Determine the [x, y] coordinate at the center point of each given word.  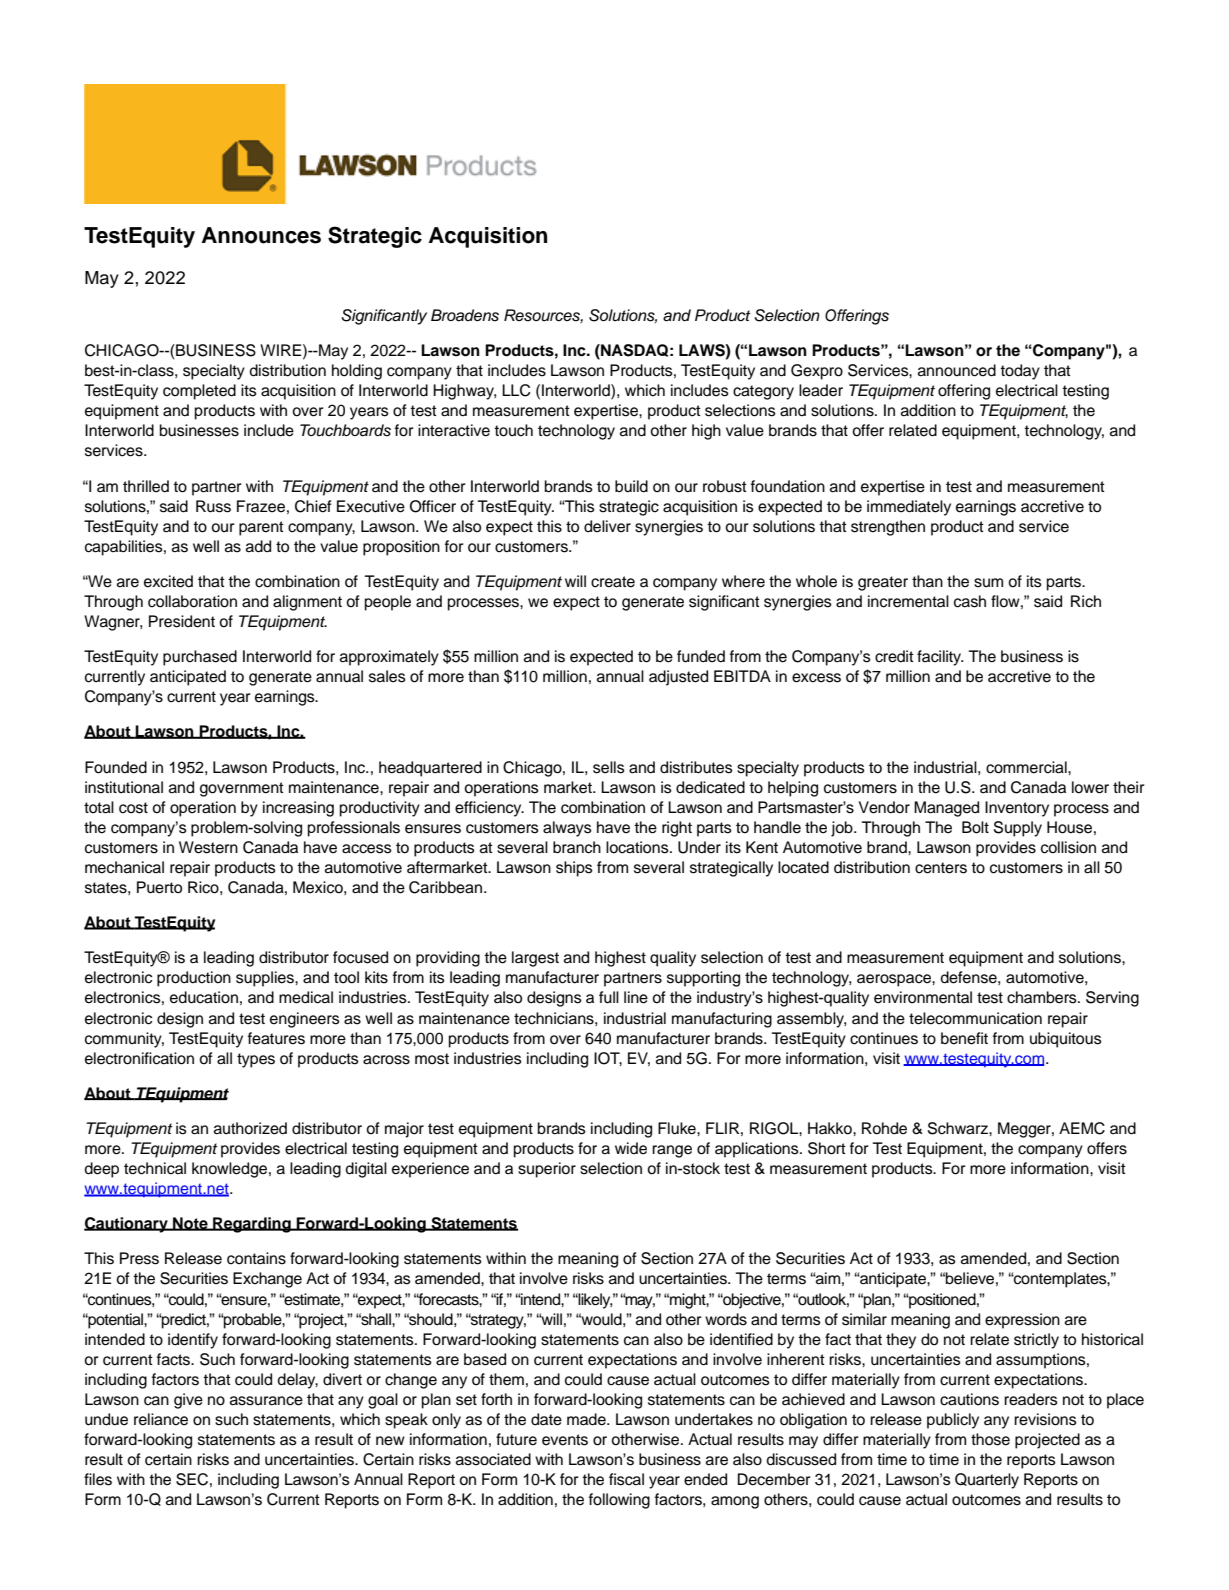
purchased [200, 658]
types [256, 1060]
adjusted [678, 678]
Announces [261, 235]
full [609, 997]
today [1020, 372]
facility [940, 658]
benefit [964, 1038]
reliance [161, 1419]
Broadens [465, 315]
